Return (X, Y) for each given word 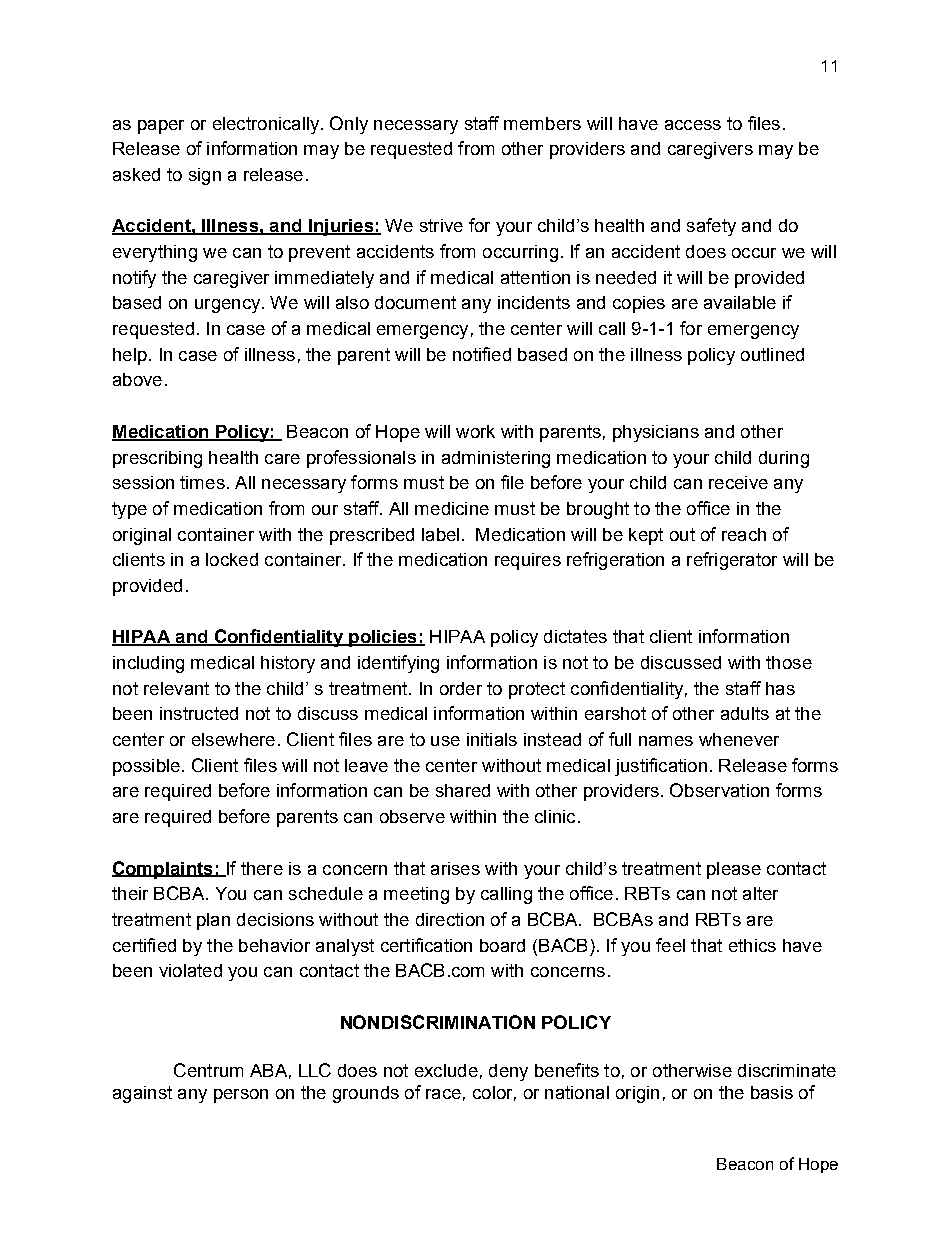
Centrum (208, 1070)
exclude (446, 1070)
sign (205, 176)
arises (455, 868)
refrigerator (732, 561)
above (137, 379)
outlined (772, 354)
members (542, 123)
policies (383, 638)
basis (772, 1092)
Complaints (163, 870)
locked (232, 559)
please (734, 870)
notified (482, 354)
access (693, 125)
